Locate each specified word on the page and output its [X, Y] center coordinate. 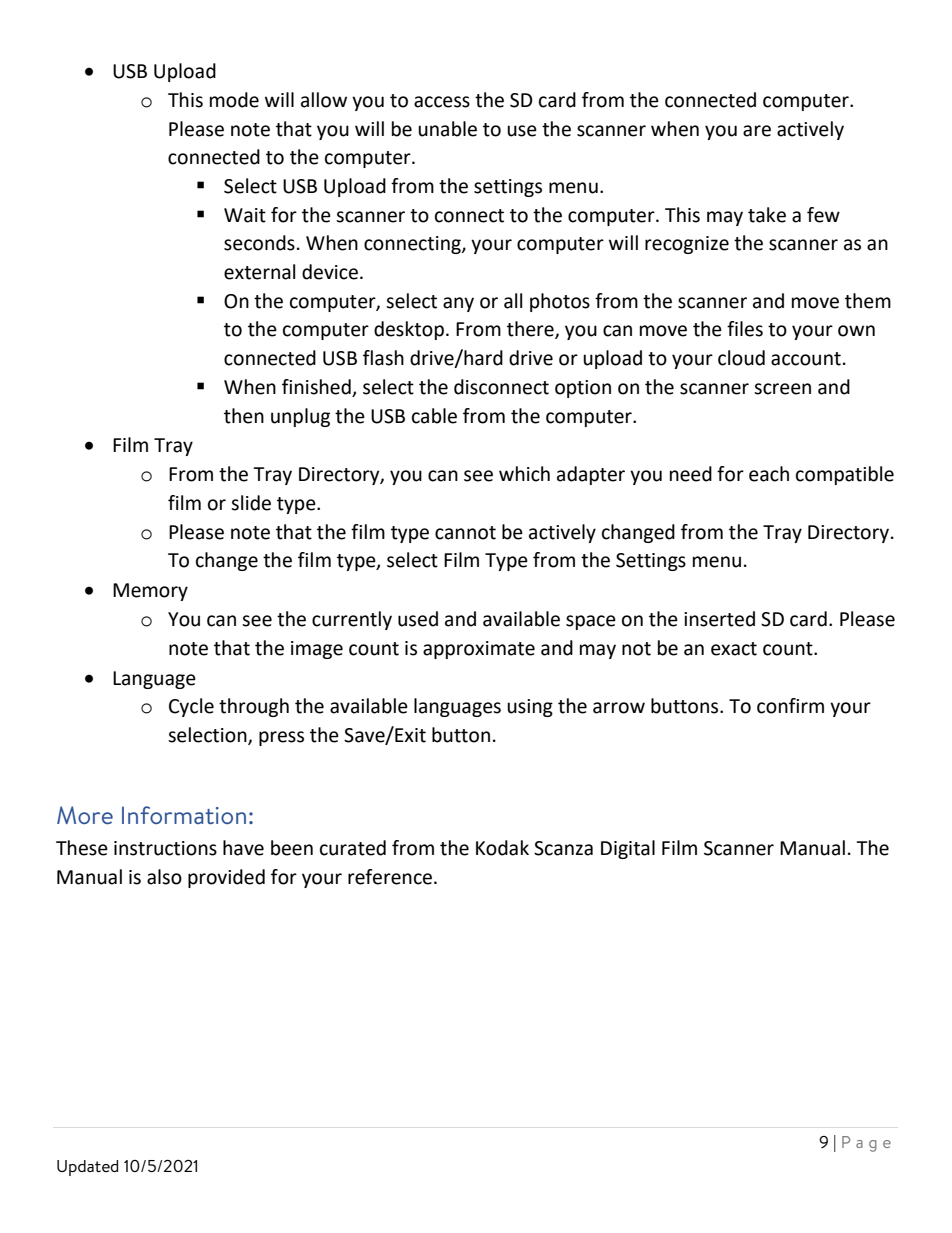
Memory [150, 592]
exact [734, 649]
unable [447, 129]
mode [234, 100]
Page [866, 1144]
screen [782, 389]
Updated [87, 1168]
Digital [628, 849]
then [244, 416]
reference [390, 877]
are [757, 131]
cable [434, 416]
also [164, 877]
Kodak [502, 848]
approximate [479, 650]
